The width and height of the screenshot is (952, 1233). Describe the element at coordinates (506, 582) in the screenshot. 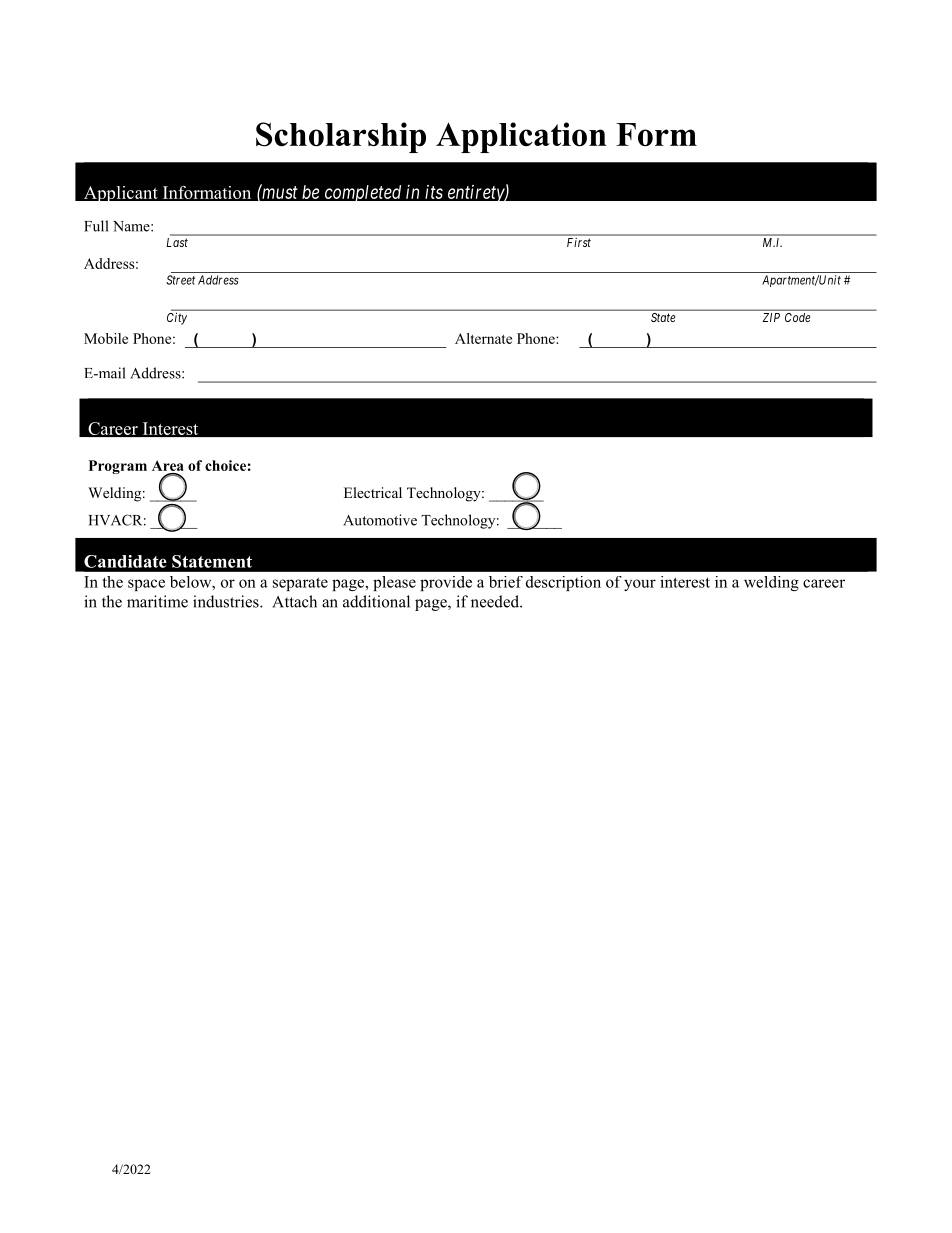

I see `brief` at that location.
